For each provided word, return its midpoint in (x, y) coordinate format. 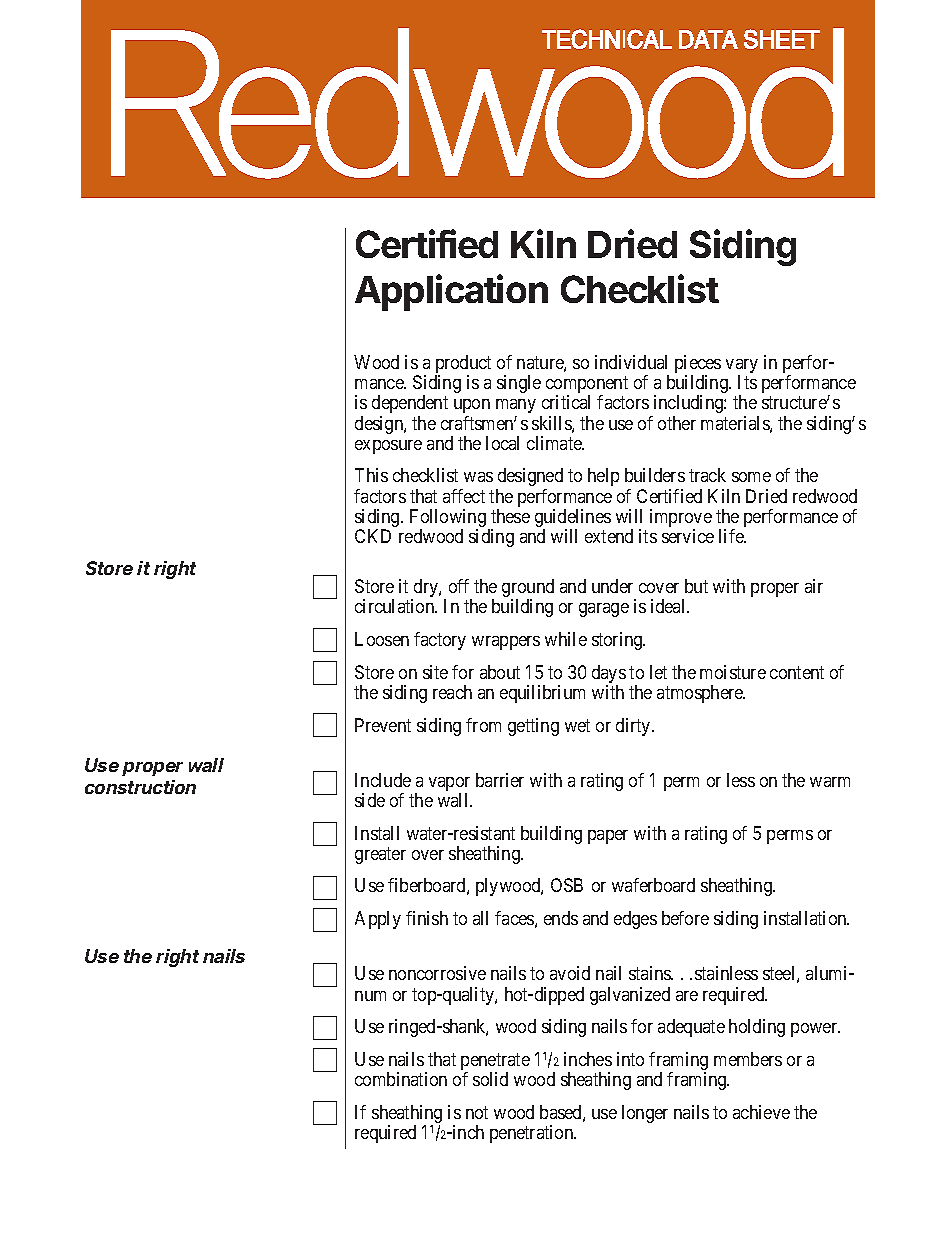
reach (452, 692)
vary (742, 367)
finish (427, 918)
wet (577, 725)
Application (451, 292)
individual (631, 362)
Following (448, 519)
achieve (761, 1112)
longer (645, 1114)
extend (609, 536)
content (797, 672)
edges (635, 920)
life (732, 536)
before (685, 918)
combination (401, 1079)
